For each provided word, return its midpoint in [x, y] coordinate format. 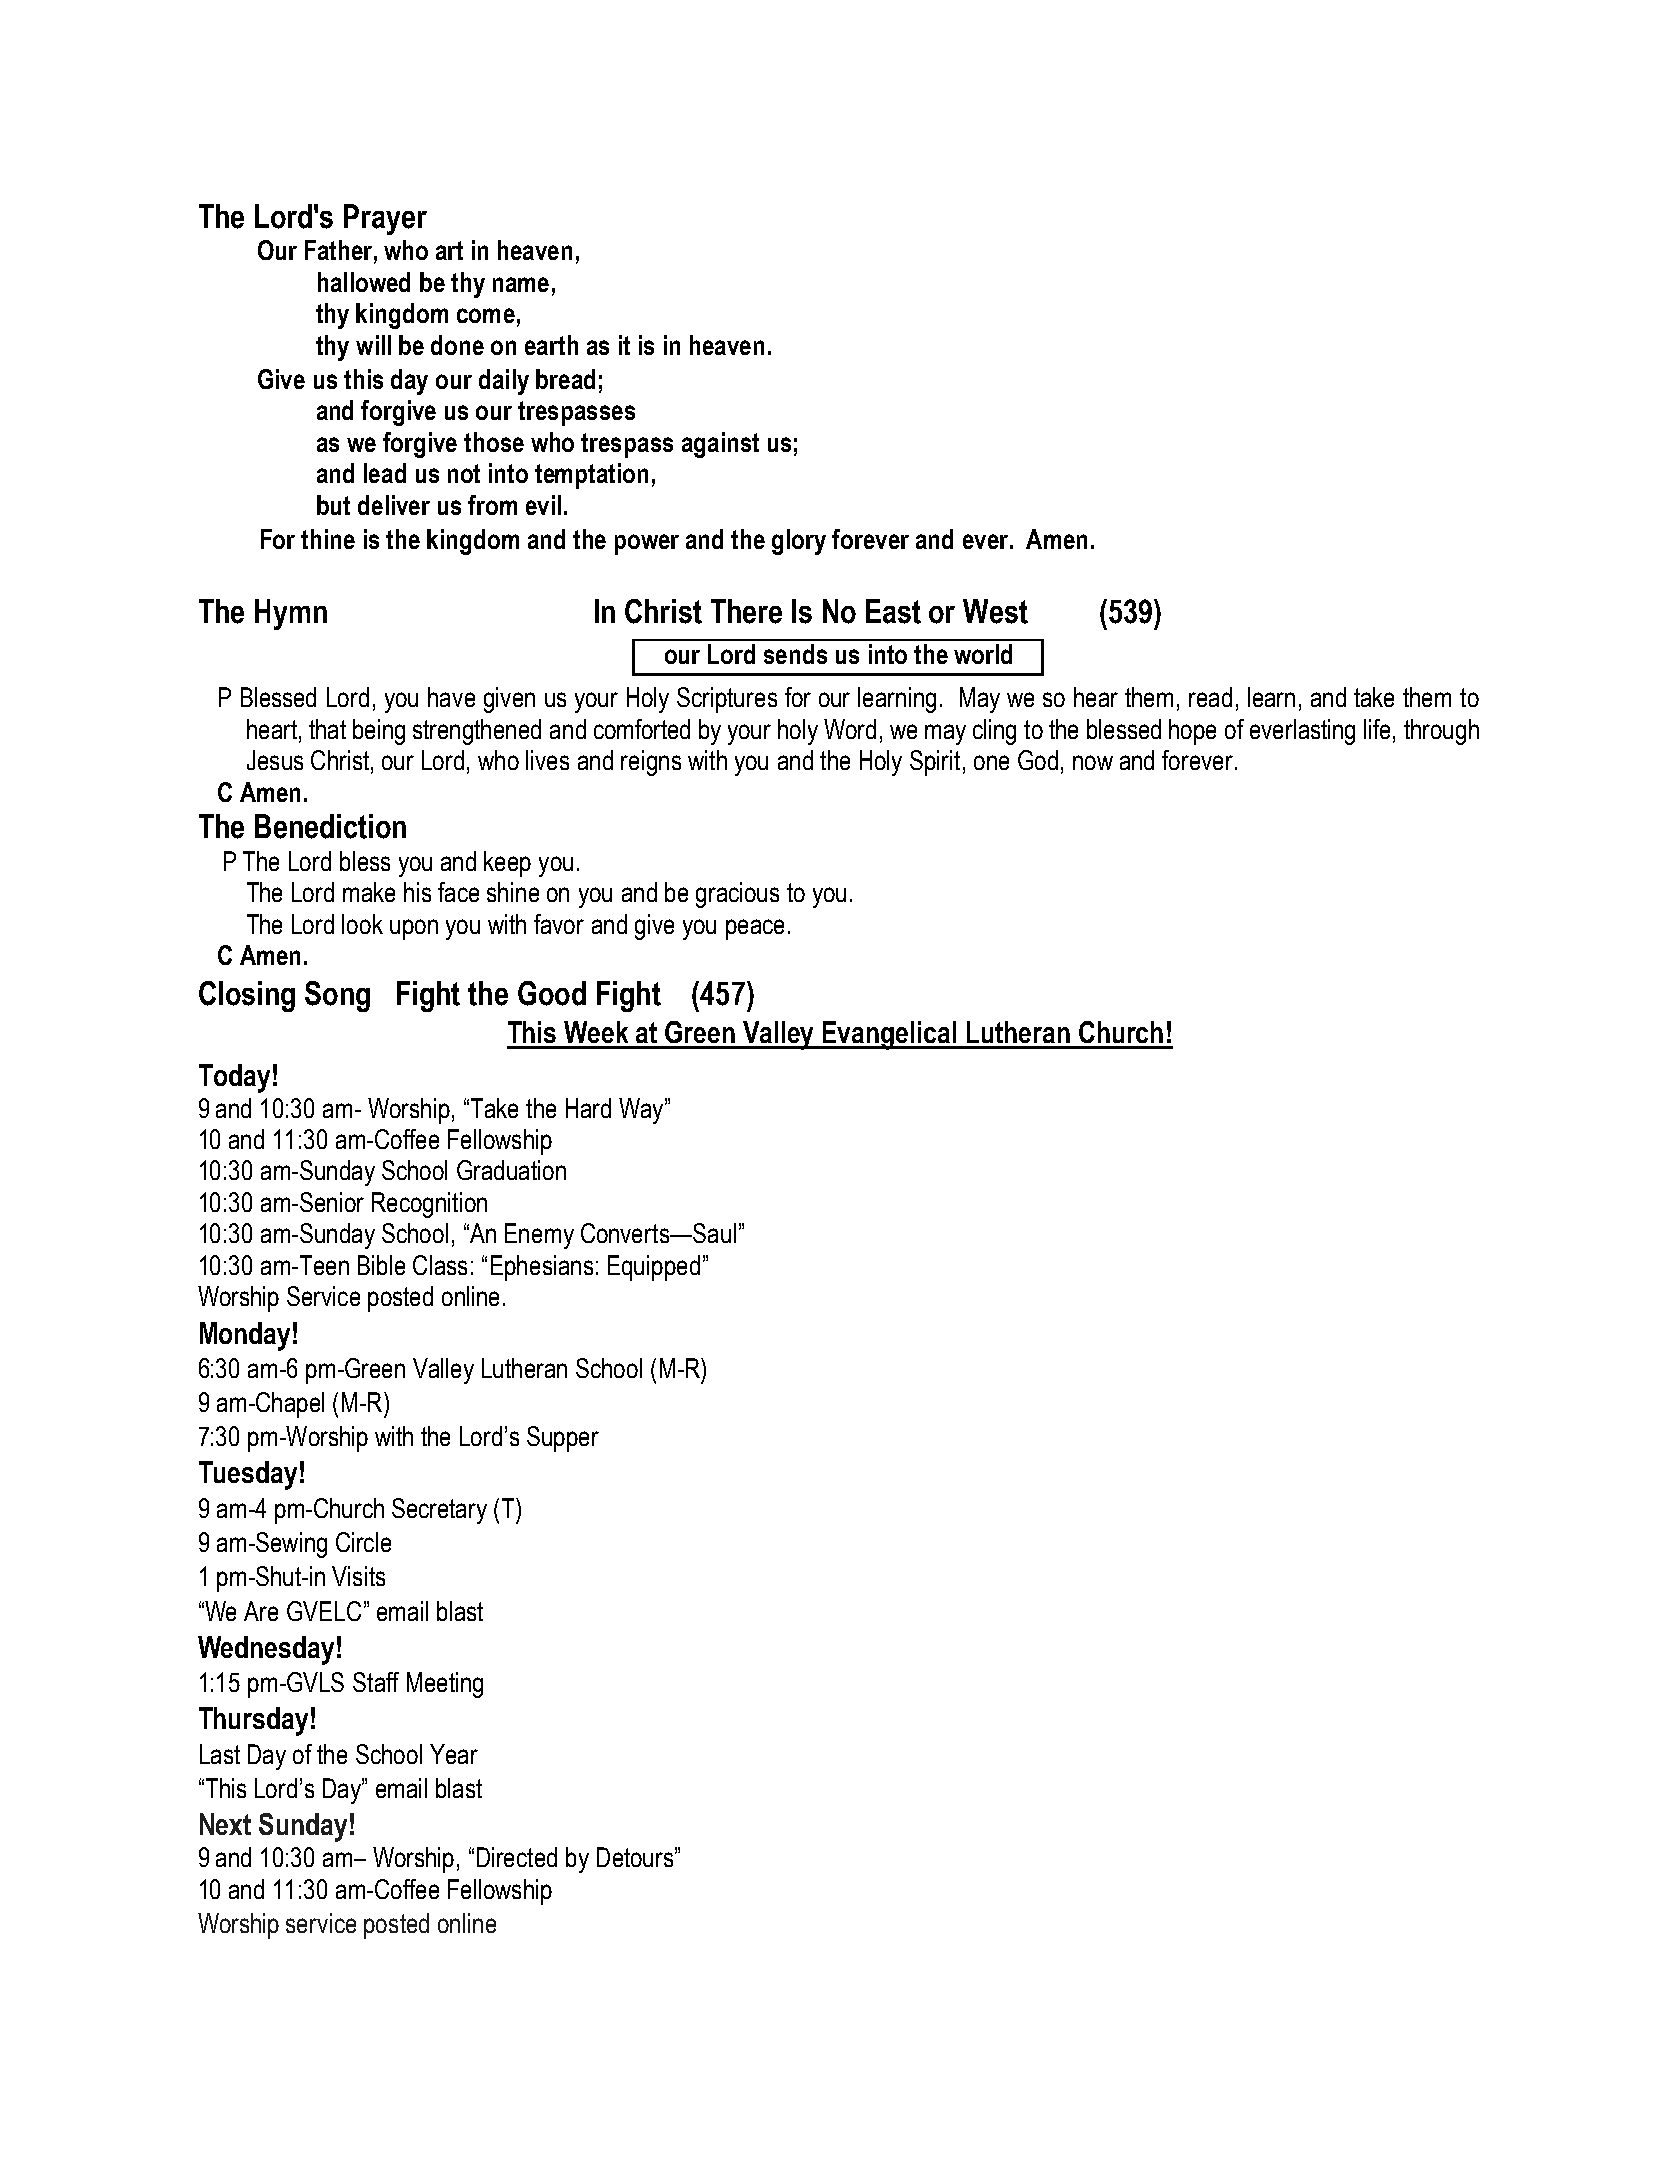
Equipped [654, 1268]
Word [850, 729]
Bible [381, 1265]
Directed [517, 1857]
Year [454, 1754]
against [720, 445]
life [1379, 729]
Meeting [445, 1685]
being [379, 732]
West [995, 611]
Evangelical [890, 1035]
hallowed [364, 282]
